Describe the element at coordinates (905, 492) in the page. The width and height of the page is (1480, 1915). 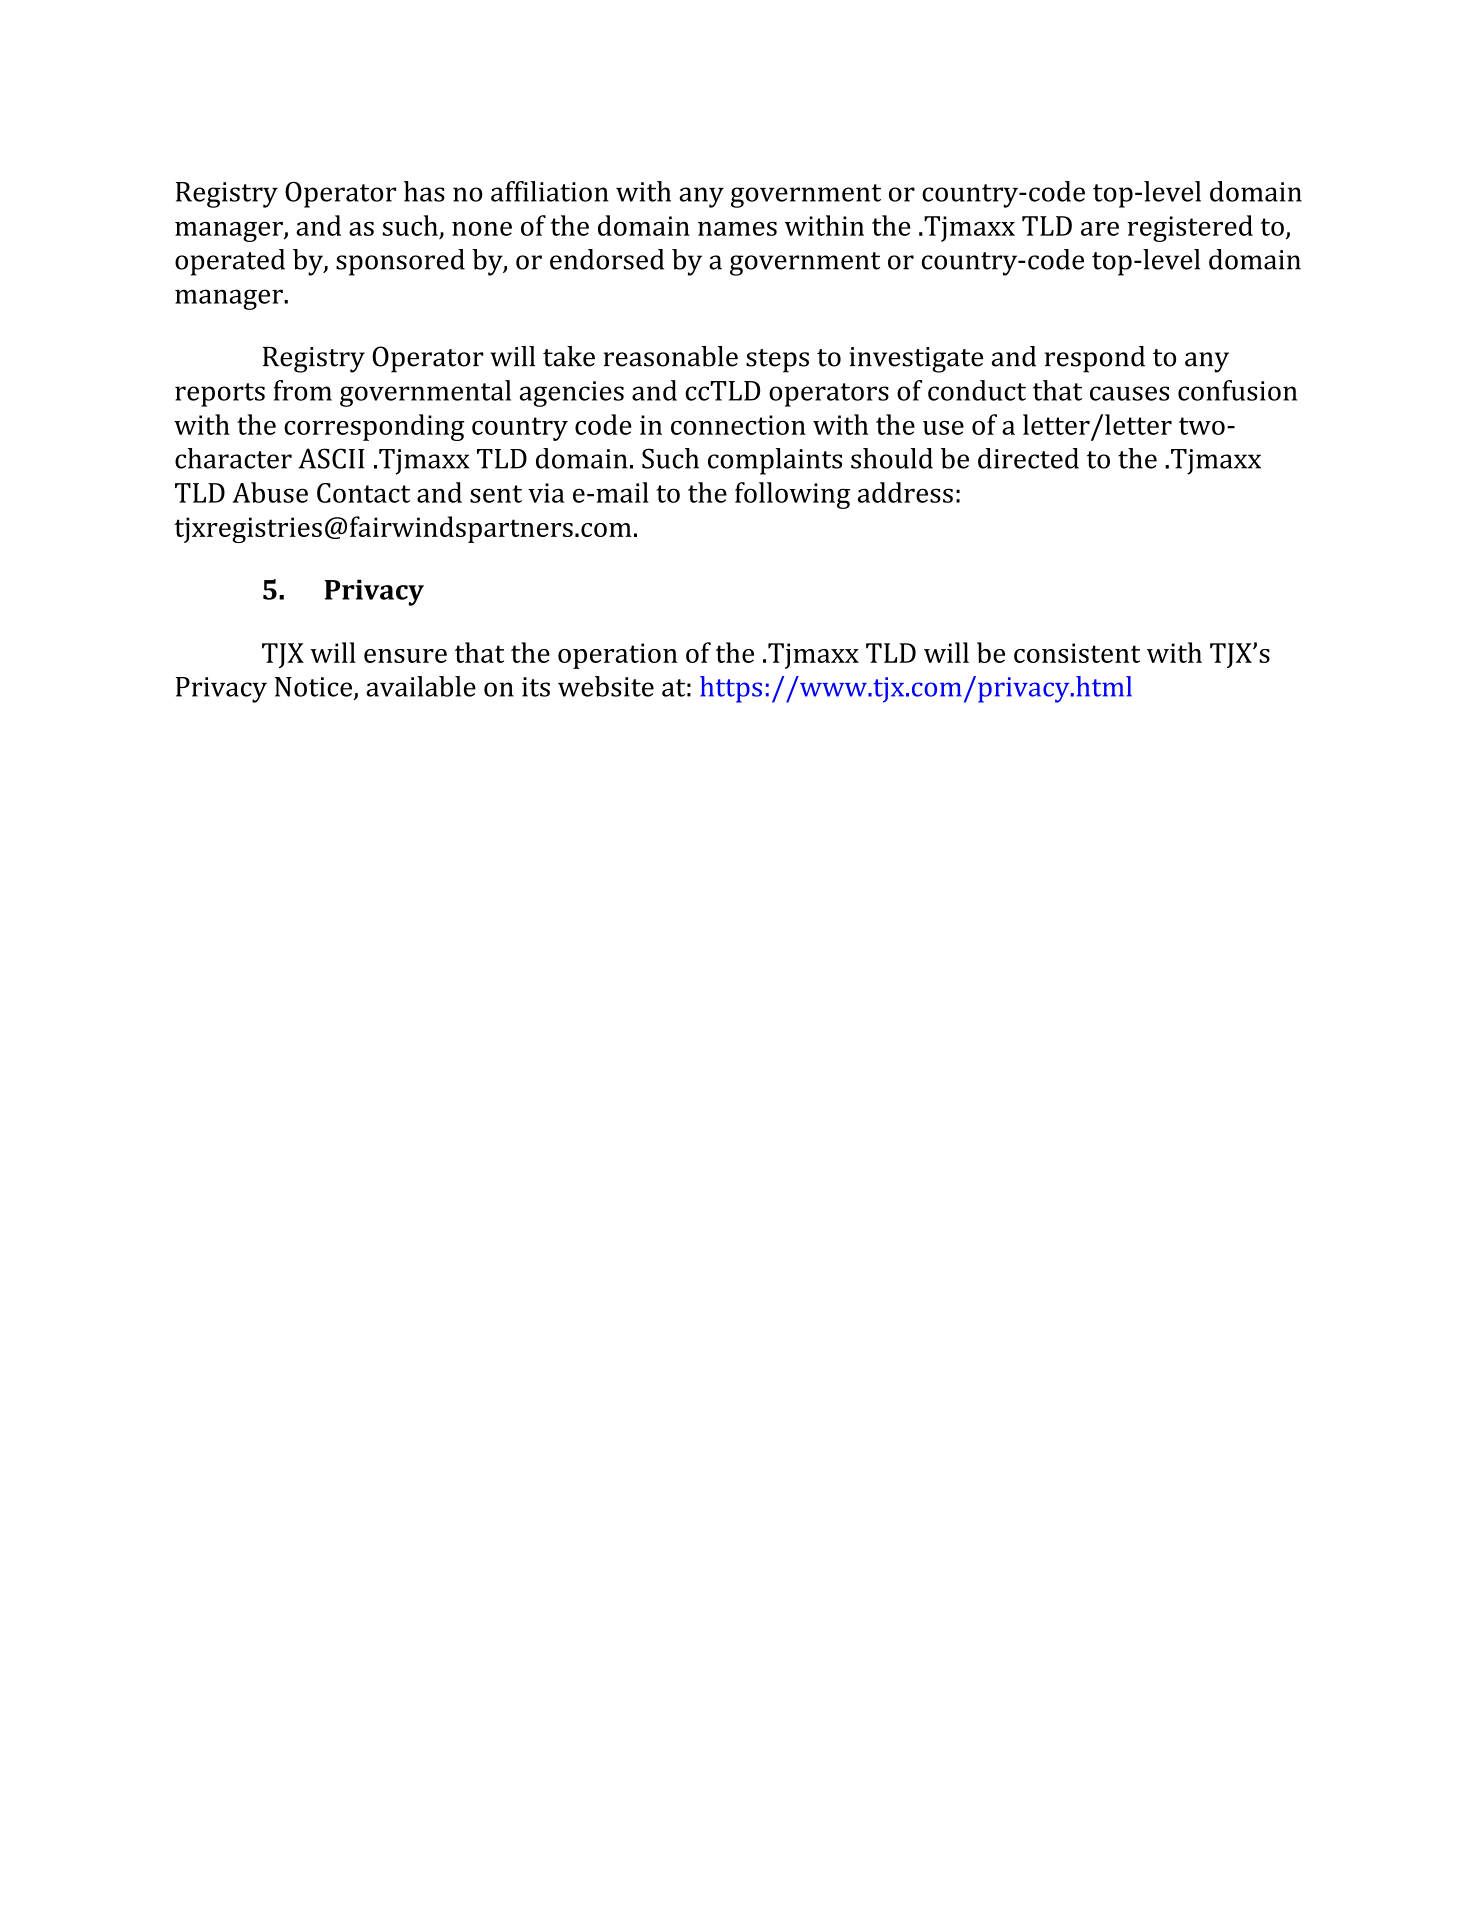
I see `address` at that location.
